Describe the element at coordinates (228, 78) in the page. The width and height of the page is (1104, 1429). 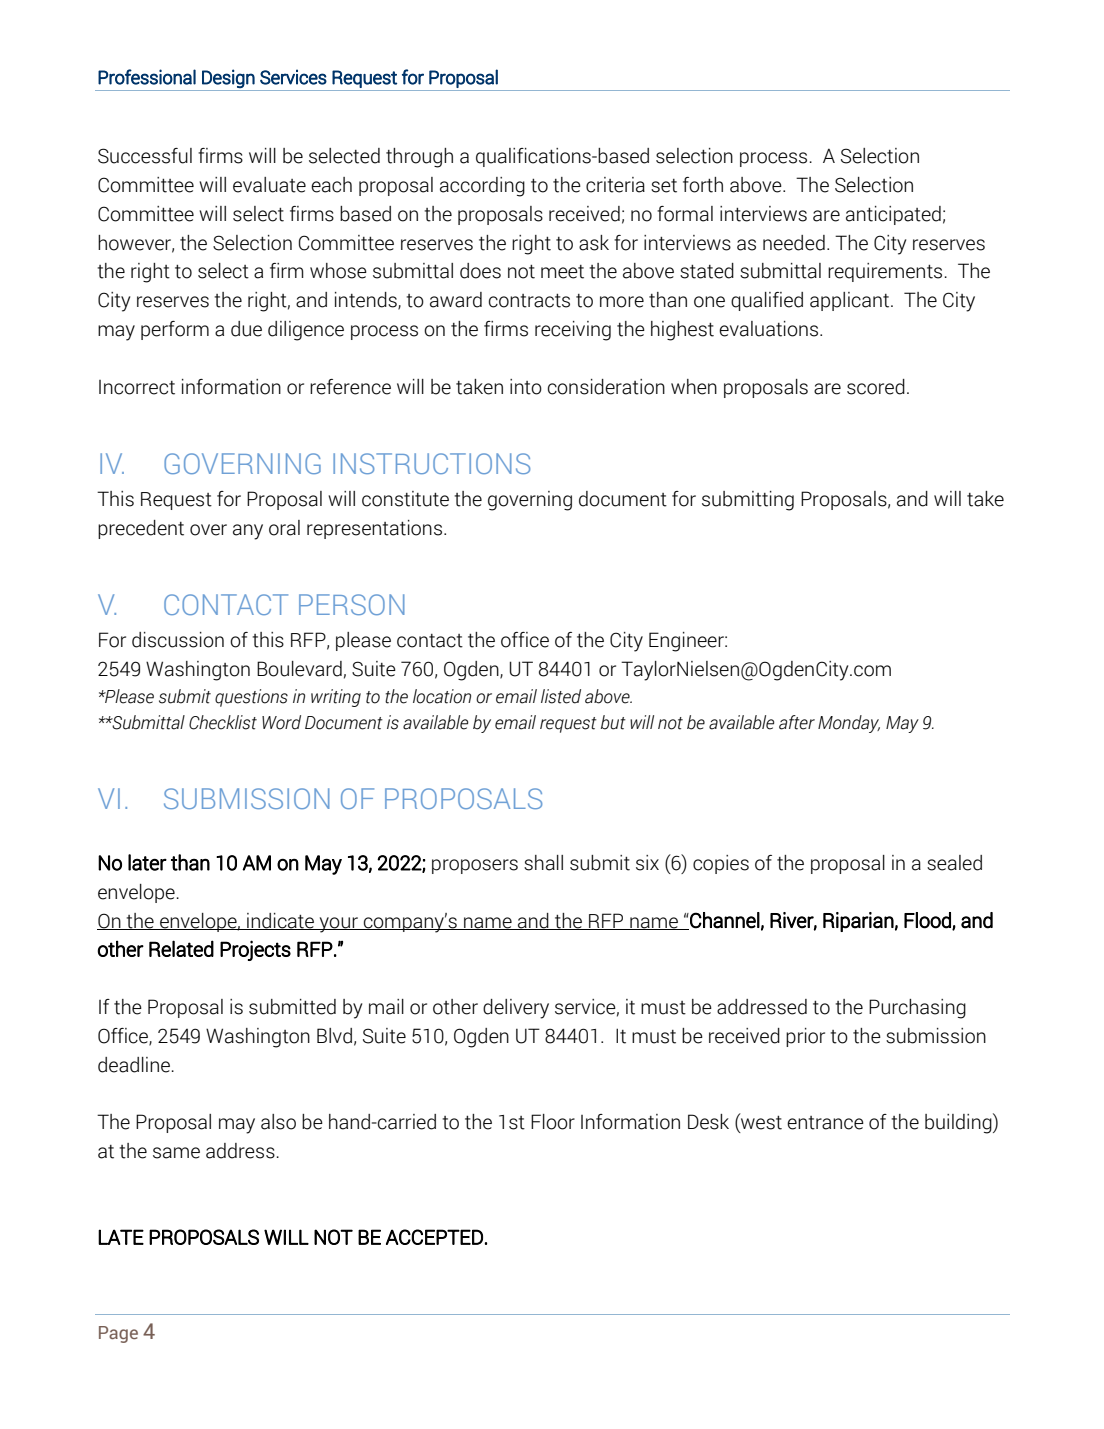
I see `Design` at that location.
